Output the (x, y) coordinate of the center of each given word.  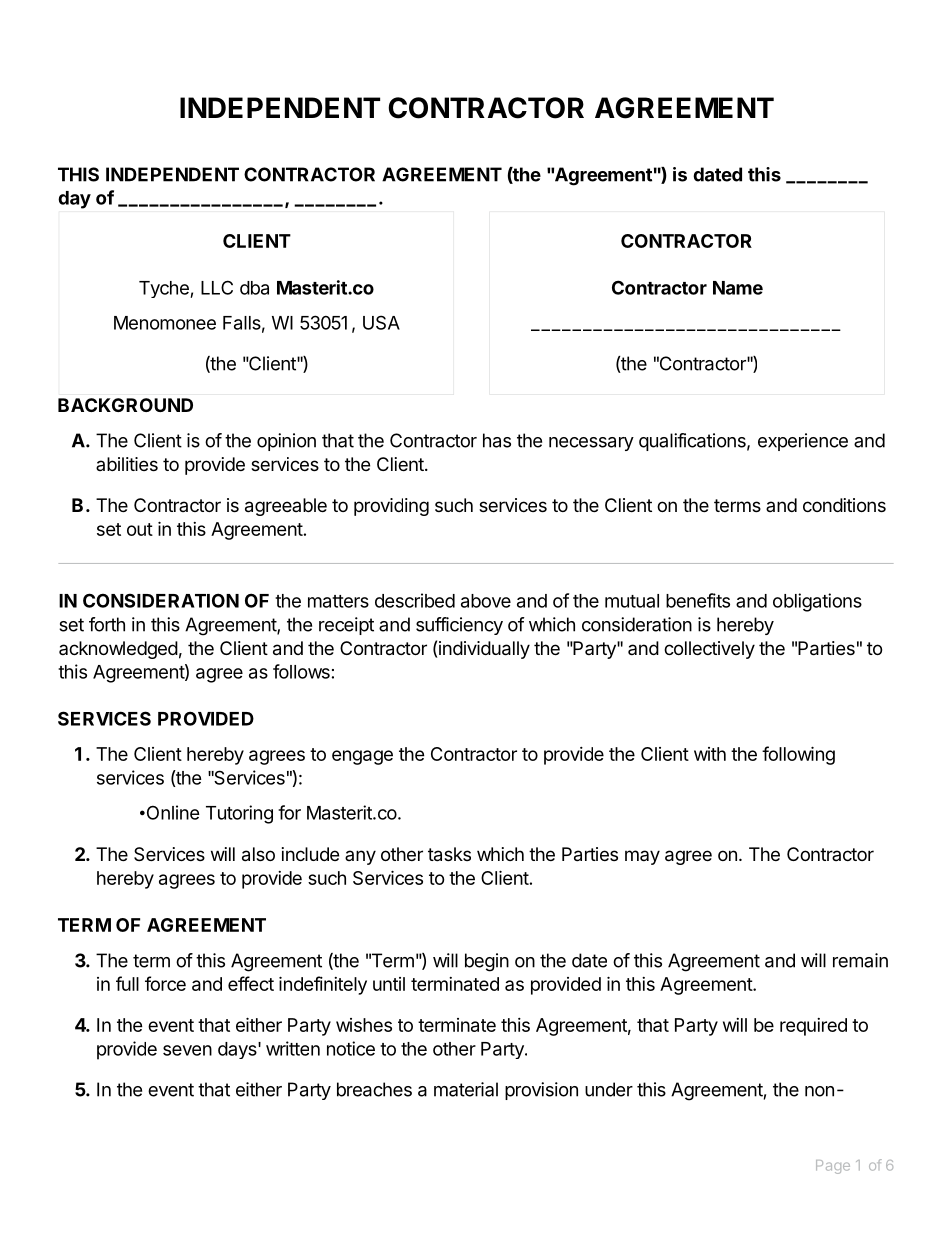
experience (803, 442)
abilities (127, 464)
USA (381, 322)
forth (107, 624)
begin (487, 962)
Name (738, 288)
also (258, 854)
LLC (217, 287)
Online (172, 812)
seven (187, 1050)
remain (860, 960)
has (497, 440)
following (798, 755)
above (486, 601)
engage (362, 757)
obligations (817, 602)
